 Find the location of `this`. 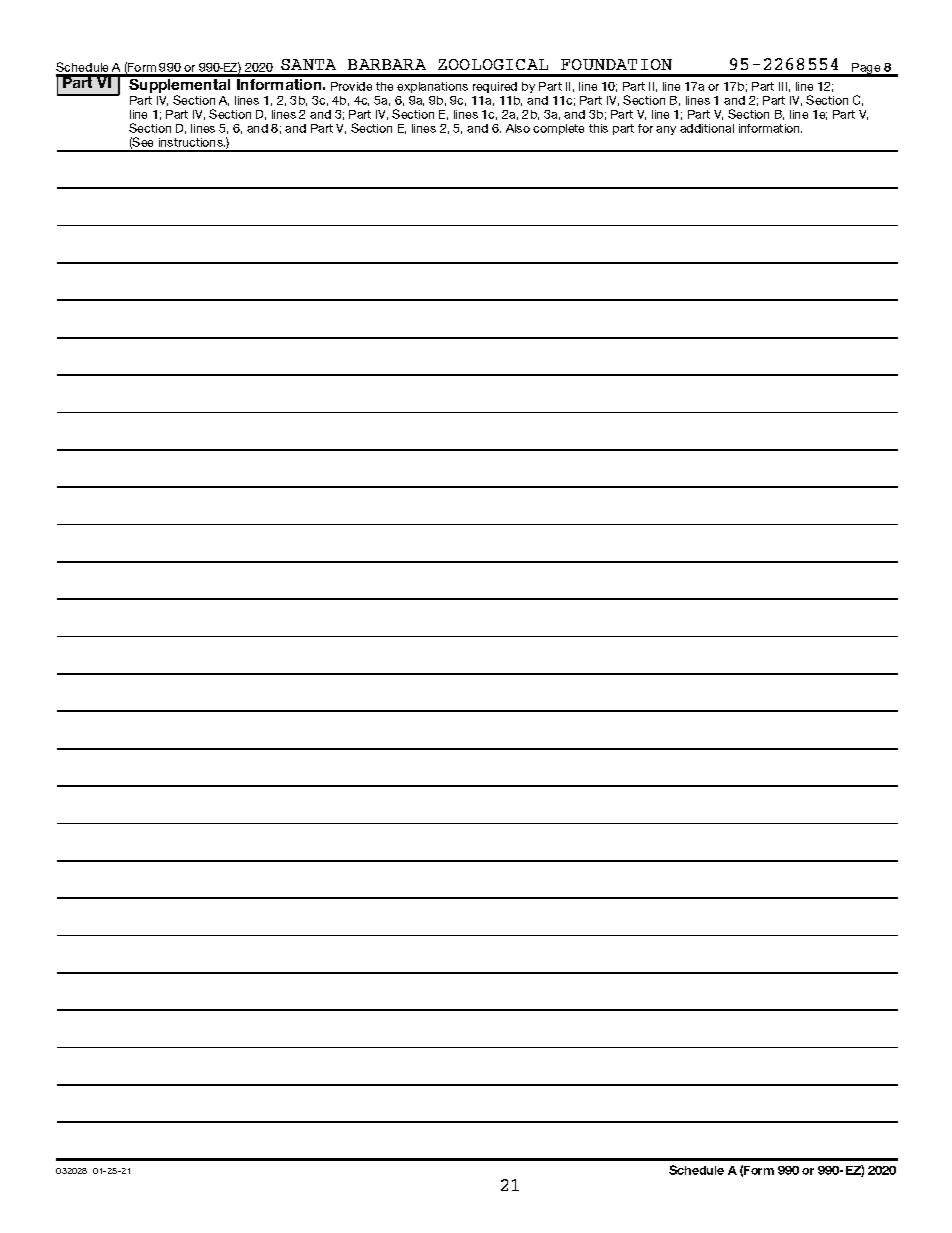

this is located at coordinates (598, 128).
